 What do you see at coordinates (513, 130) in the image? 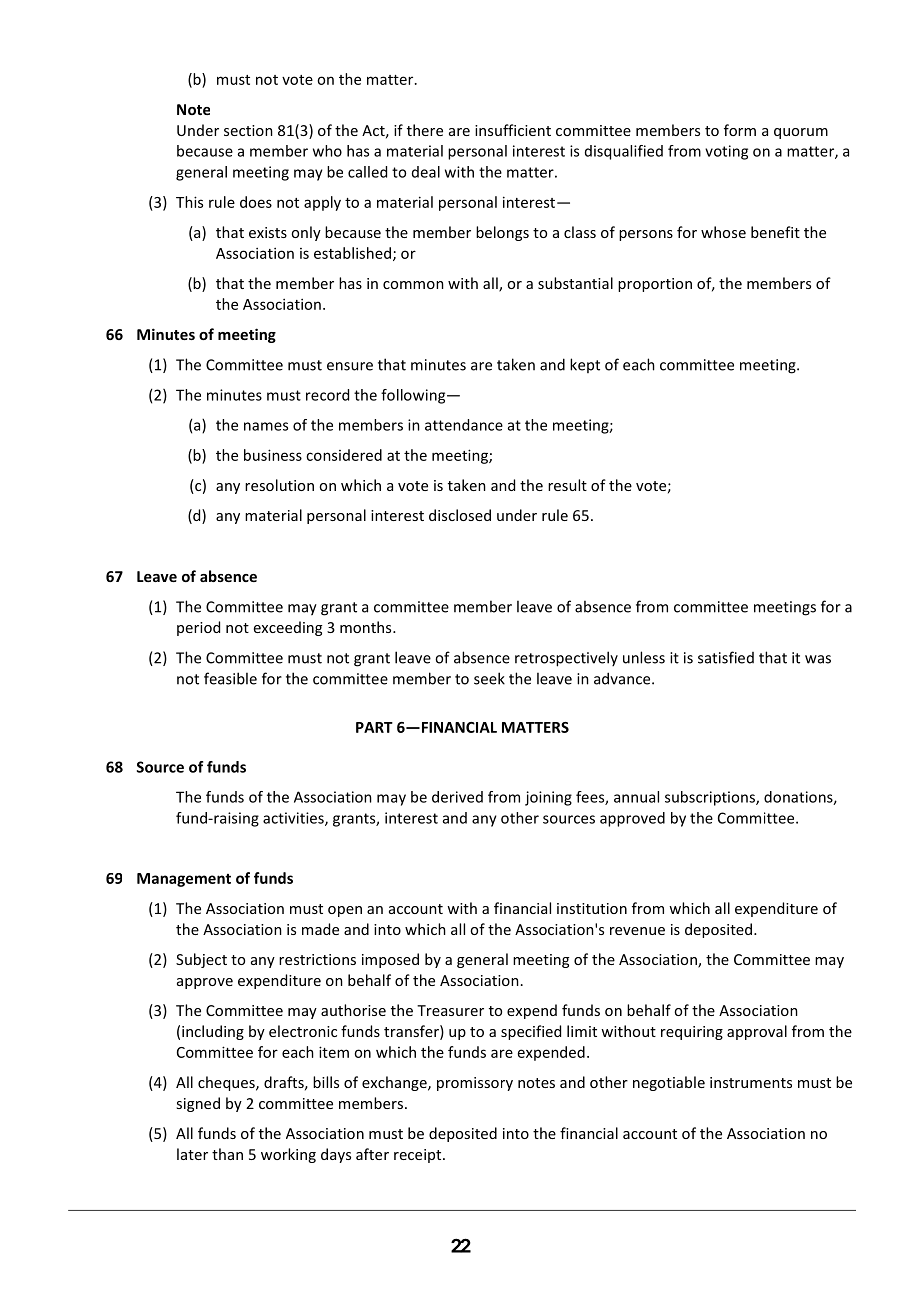
I see `insufficient` at bounding box center [513, 130].
